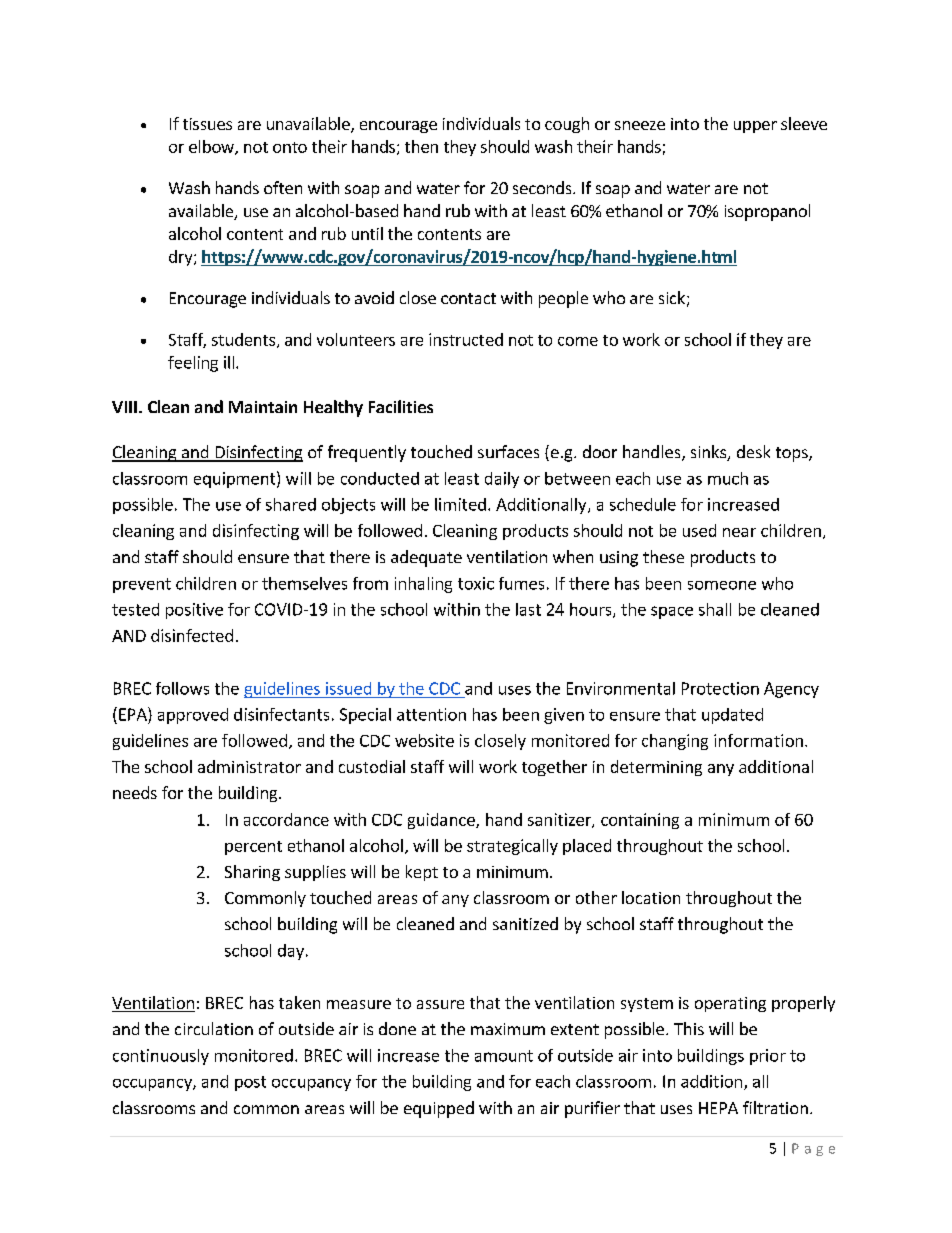 The height and width of the screenshot is (1233, 952). What do you see at coordinates (207, 124) in the screenshot?
I see `tissues` at bounding box center [207, 124].
